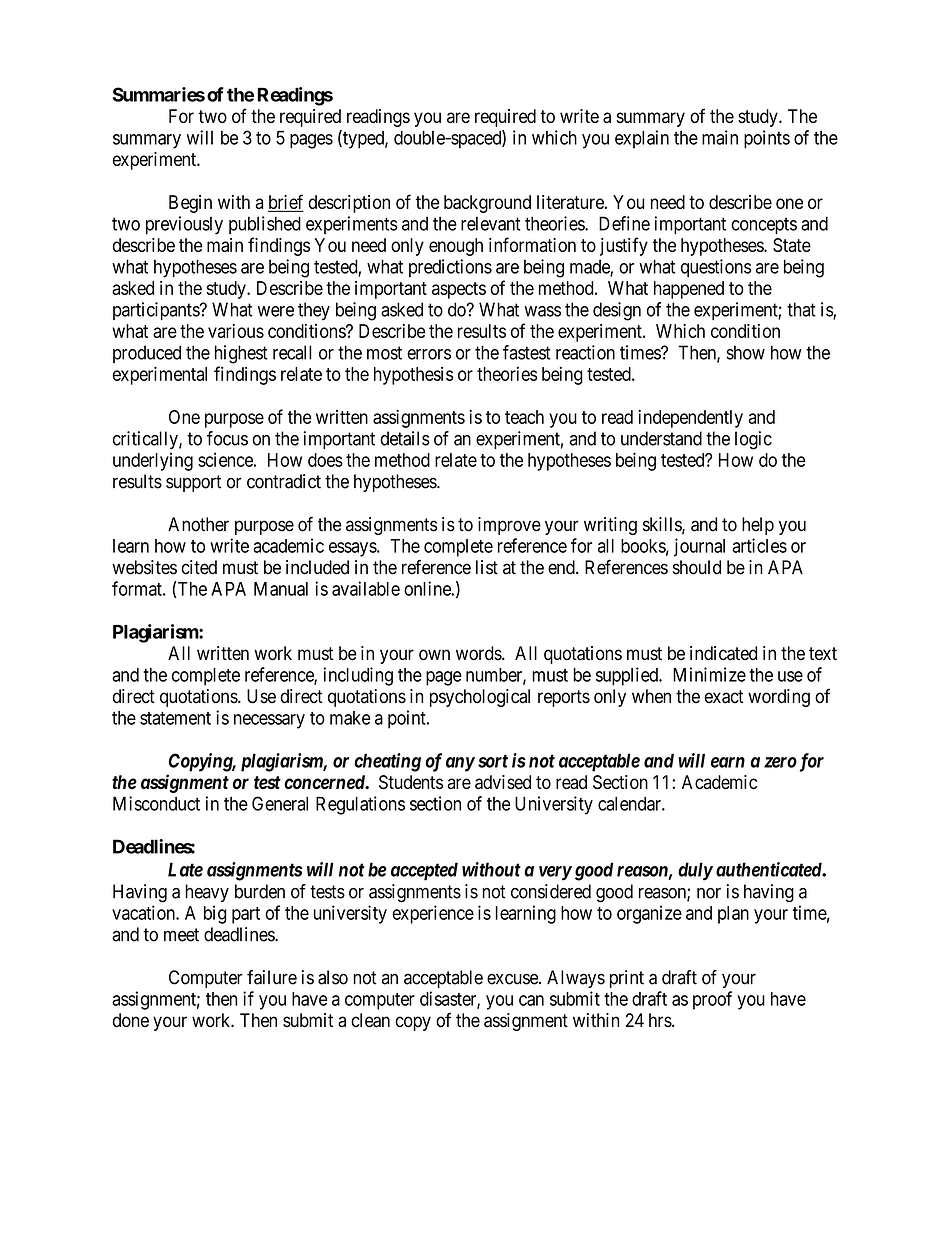 The width and height of the screenshot is (952, 1233). Describe the element at coordinates (269, 721) in the screenshot. I see `necessary` at that location.
